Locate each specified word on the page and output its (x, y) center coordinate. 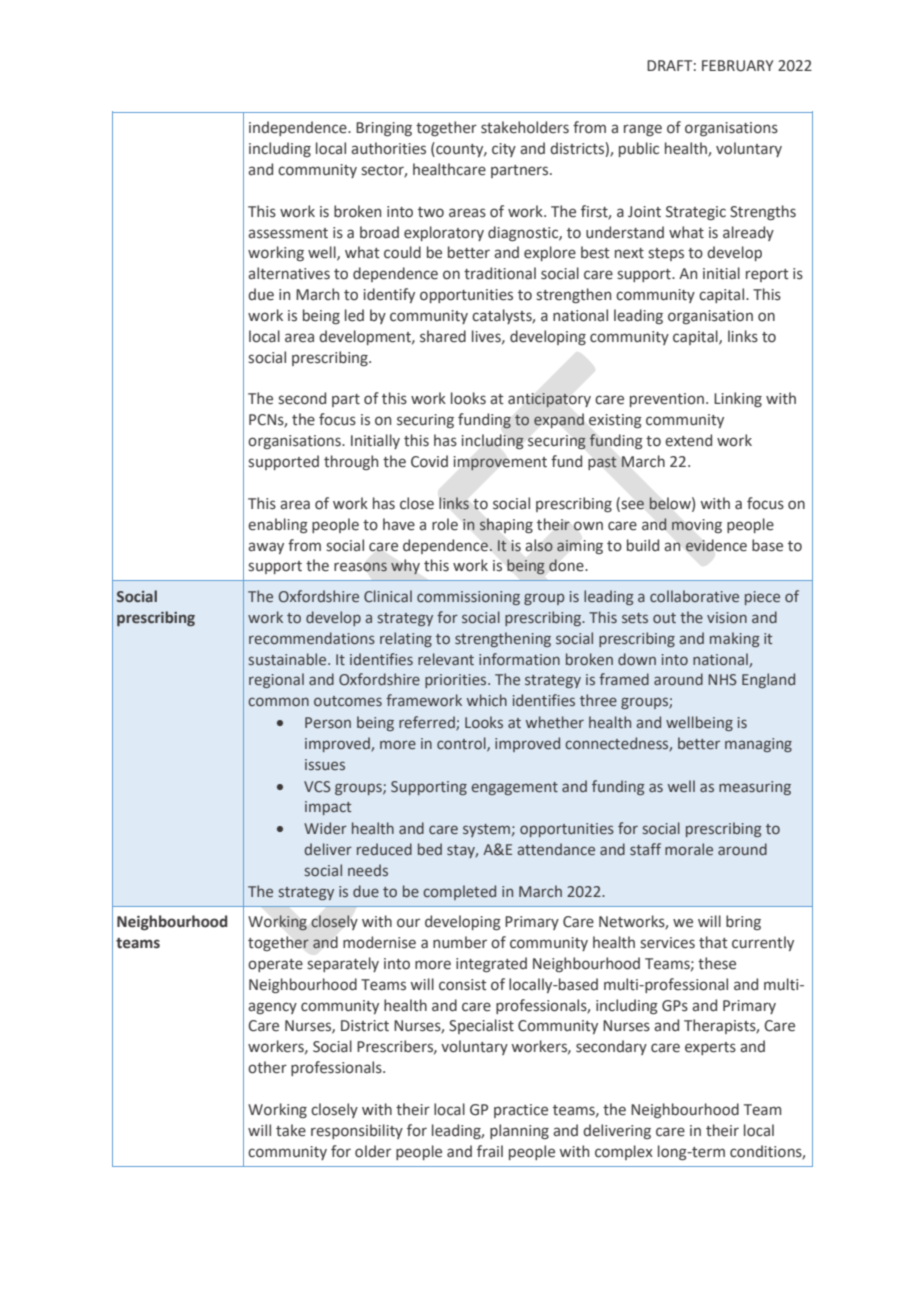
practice (521, 1111)
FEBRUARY (738, 66)
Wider (325, 828)
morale (689, 849)
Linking (738, 399)
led (354, 315)
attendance (556, 849)
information (519, 659)
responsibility (357, 1131)
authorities (388, 148)
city (504, 150)
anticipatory (549, 400)
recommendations (312, 638)
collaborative (694, 596)
